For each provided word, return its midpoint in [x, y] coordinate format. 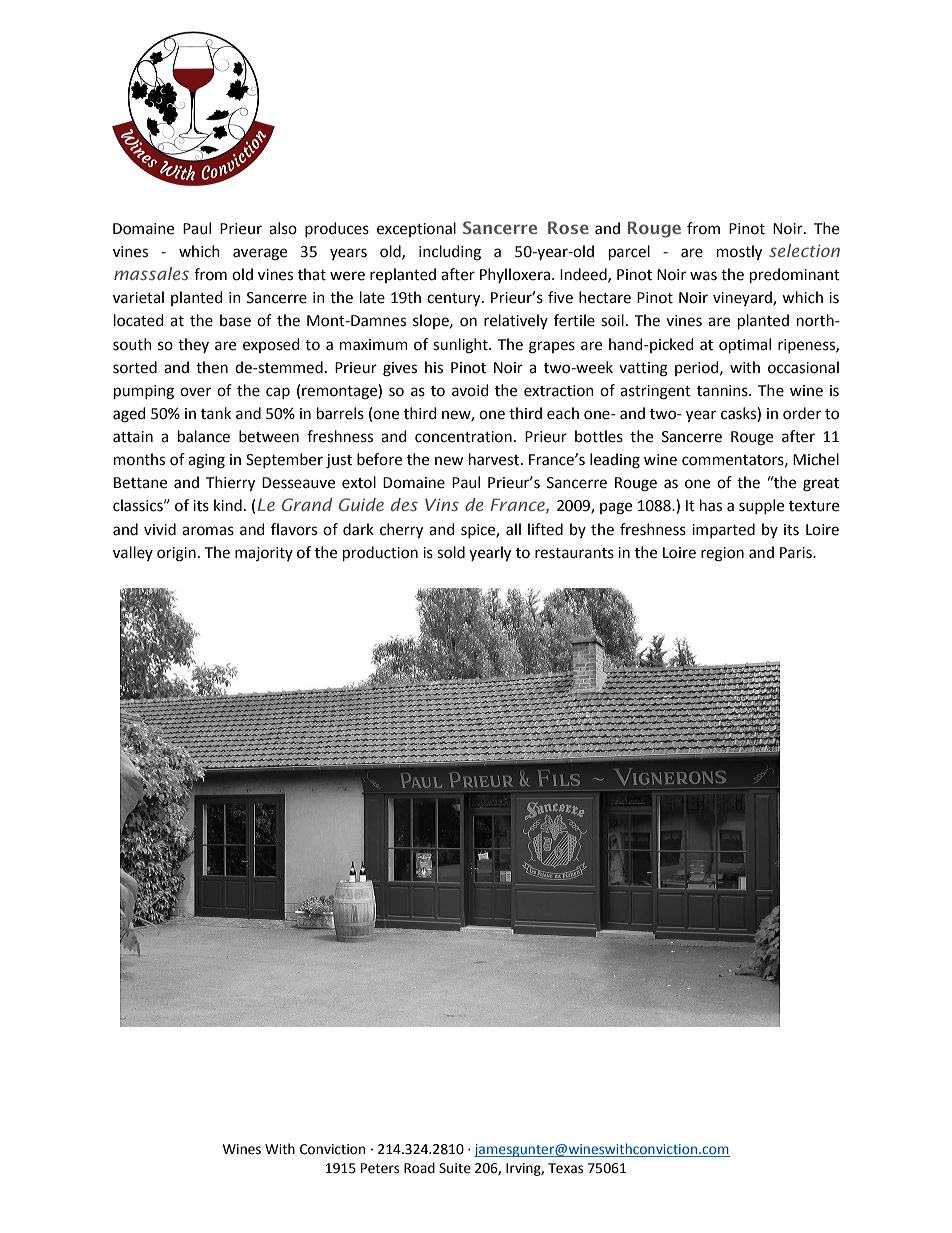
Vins [442, 504]
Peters [380, 1168]
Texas [565, 1168]
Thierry [230, 483]
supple [761, 506]
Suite [455, 1168]
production [380, 553]
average [260, 254]
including [450, 253]
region [722, 554]
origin [176, 554]
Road [419, 1168]
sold [451, 552]
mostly [739, 252]
